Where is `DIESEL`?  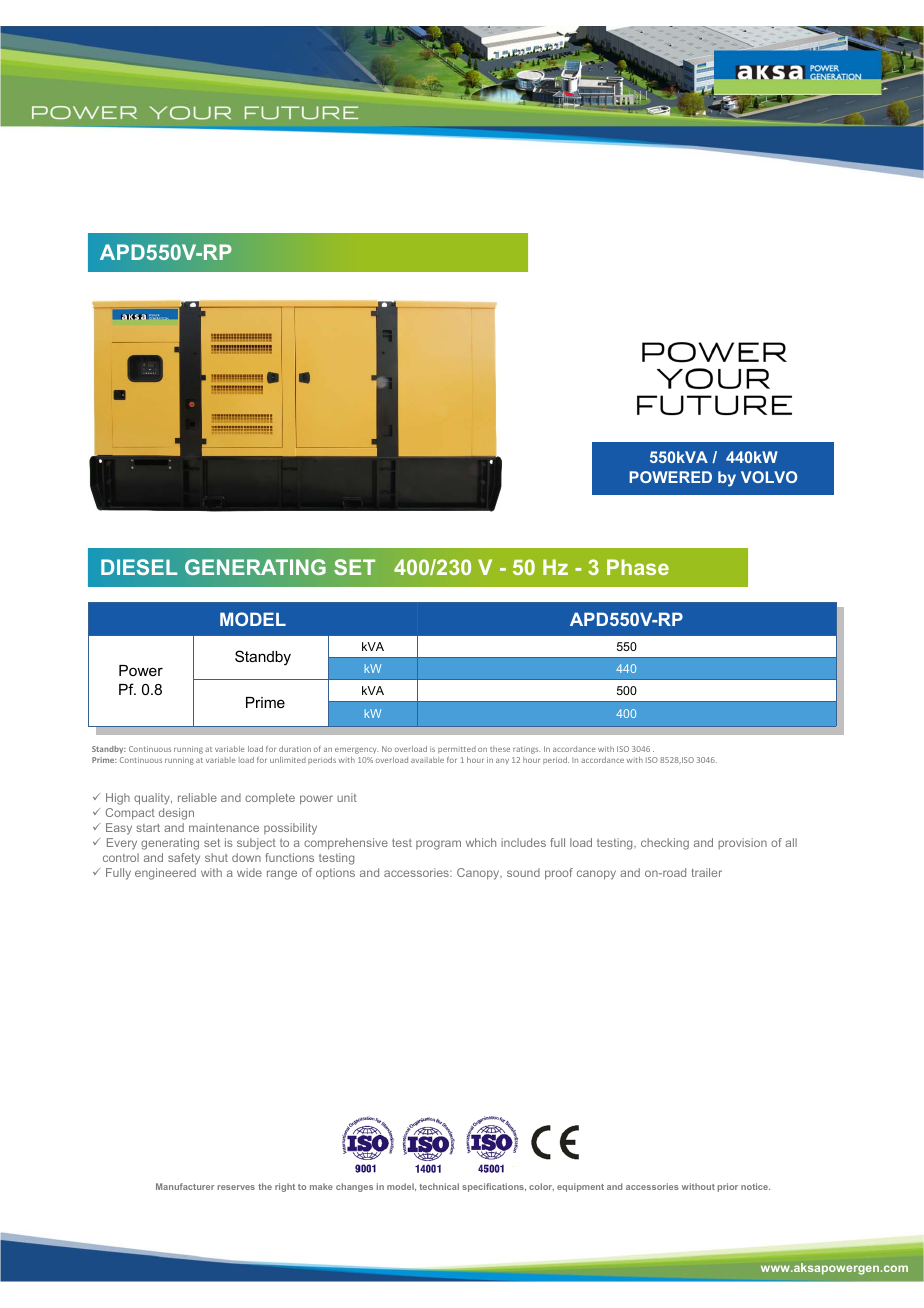
DIESEL is located at coordinates (139, 567).
